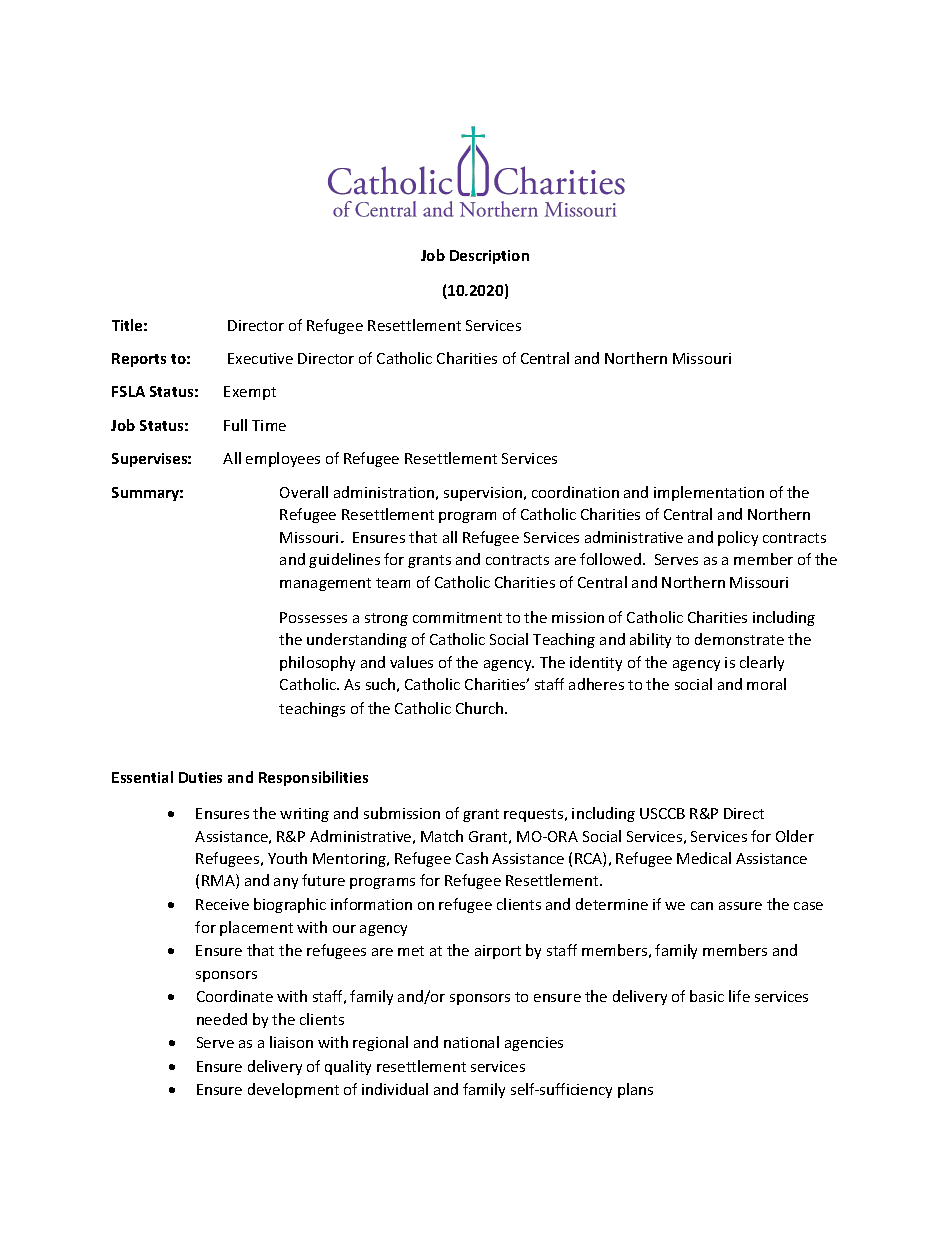 The height and width of the screenshot is (1233, 952). What do you see at coordinates (313, 617) in the screenshot?
I see `Possesses` at bounding box center [313, 617].
